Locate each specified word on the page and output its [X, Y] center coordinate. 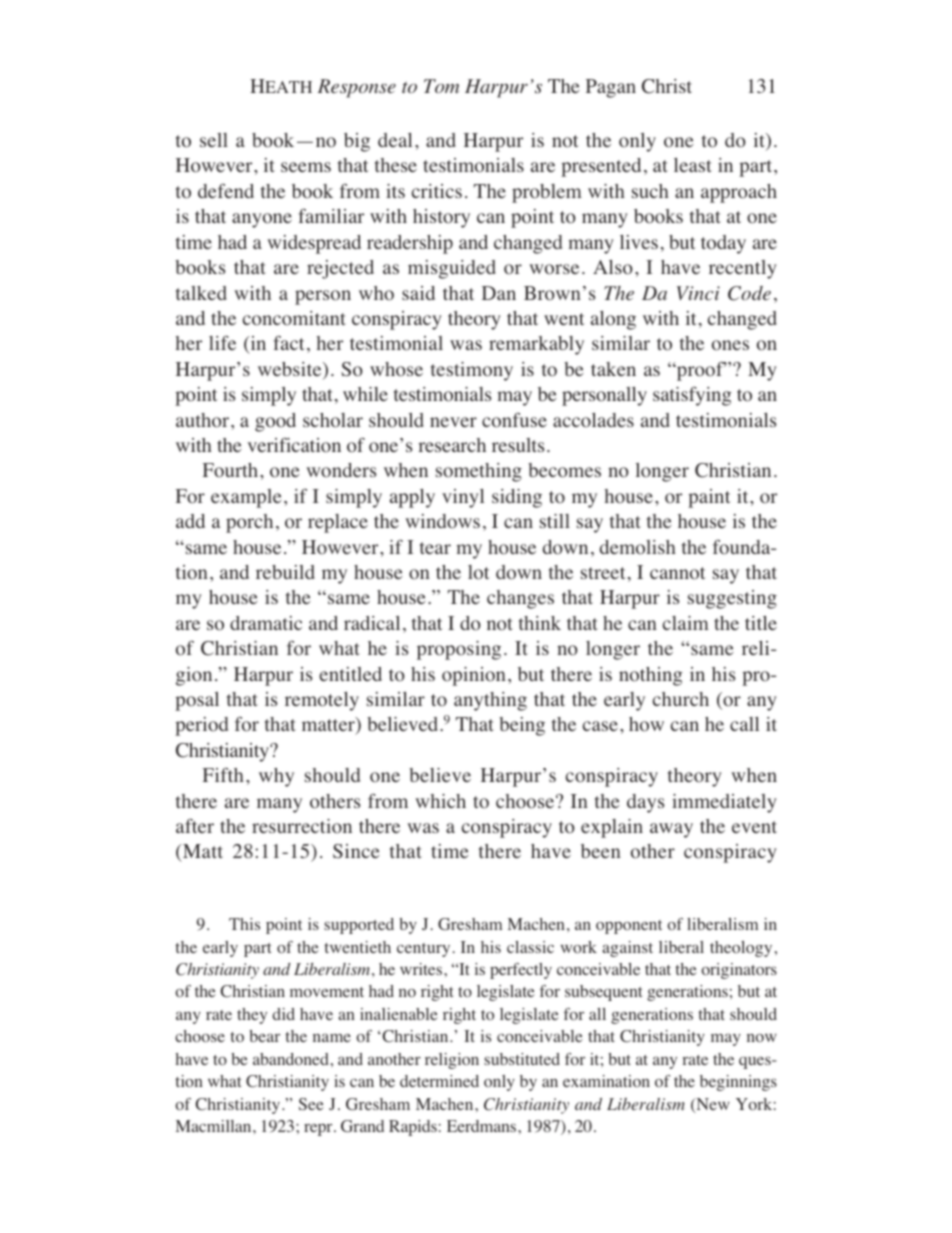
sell [214, 140]
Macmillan [215, 1126]
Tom [441, 86]
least [693, 165]
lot [479, 572]
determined [439, 1081]
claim [685, 623]
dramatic [266, 623]
